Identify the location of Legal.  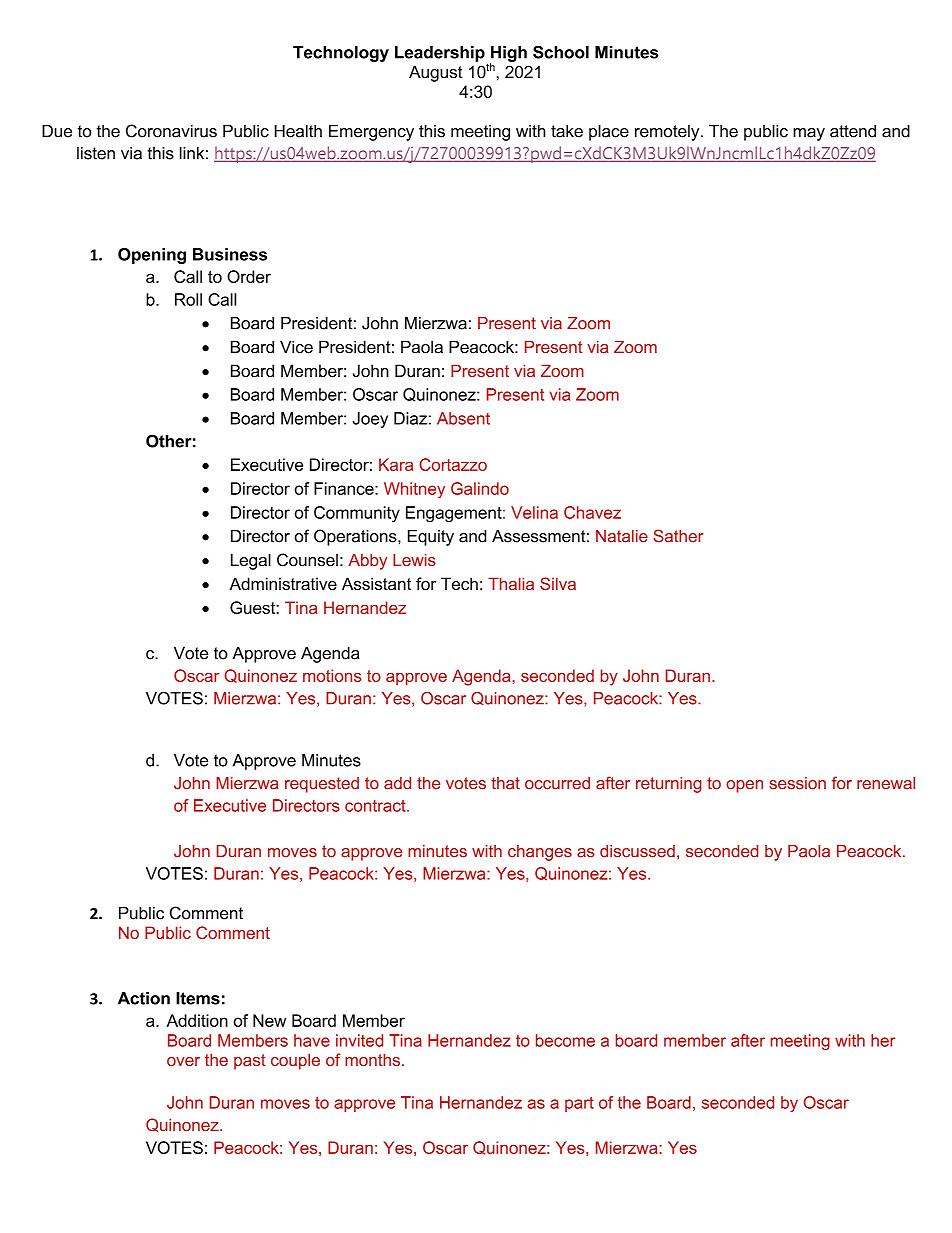
(251, 561).
